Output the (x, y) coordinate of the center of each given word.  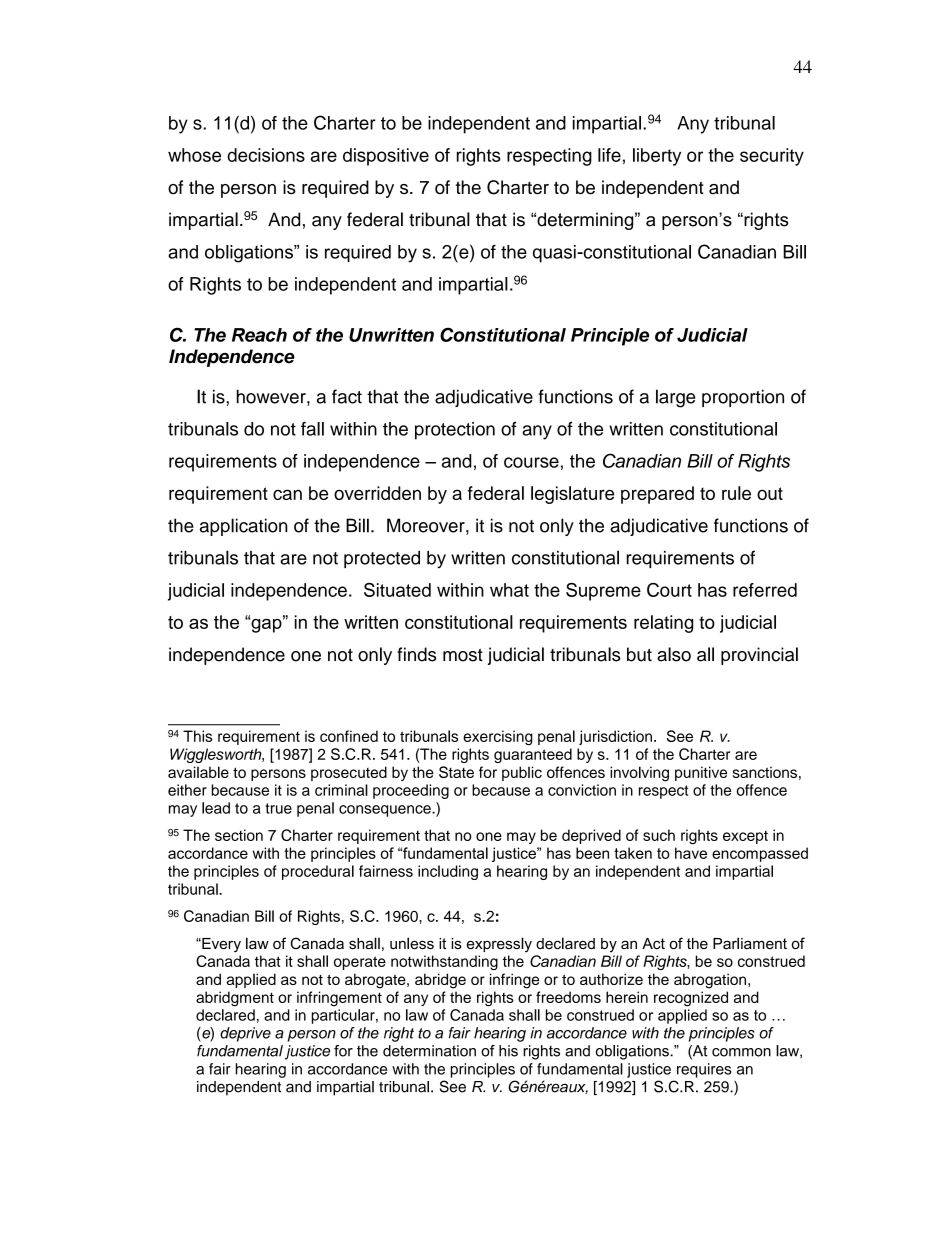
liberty (657, 157)
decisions (266, 155)
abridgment (235, 999)
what (509, 590)
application (244, 527)
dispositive (386, 157)
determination (429, 1051)
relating (663, 624)
